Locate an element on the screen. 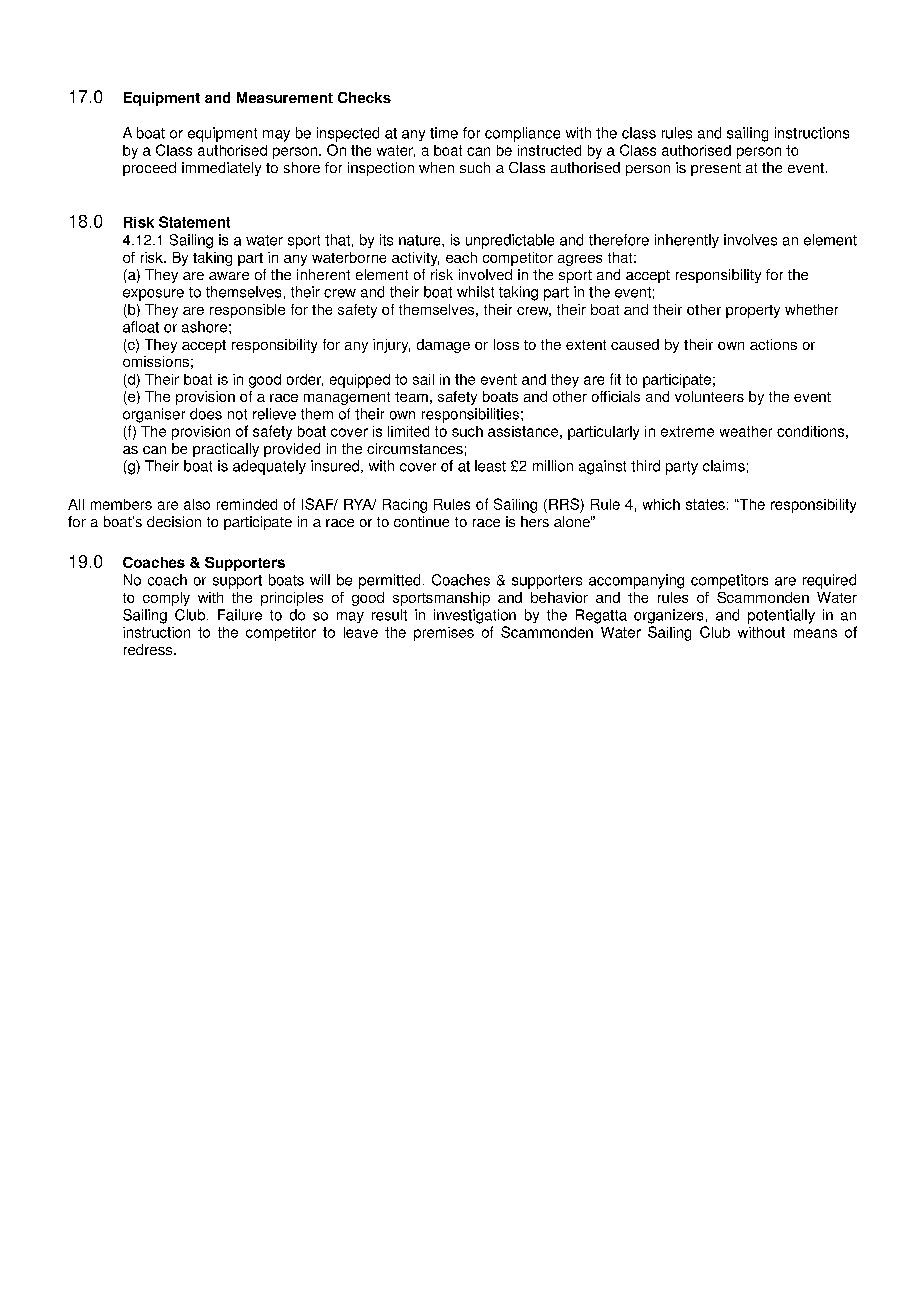 Image resolution: width=924 pixels, height=1308 pixels. property is located at coordinates (753, 311).
